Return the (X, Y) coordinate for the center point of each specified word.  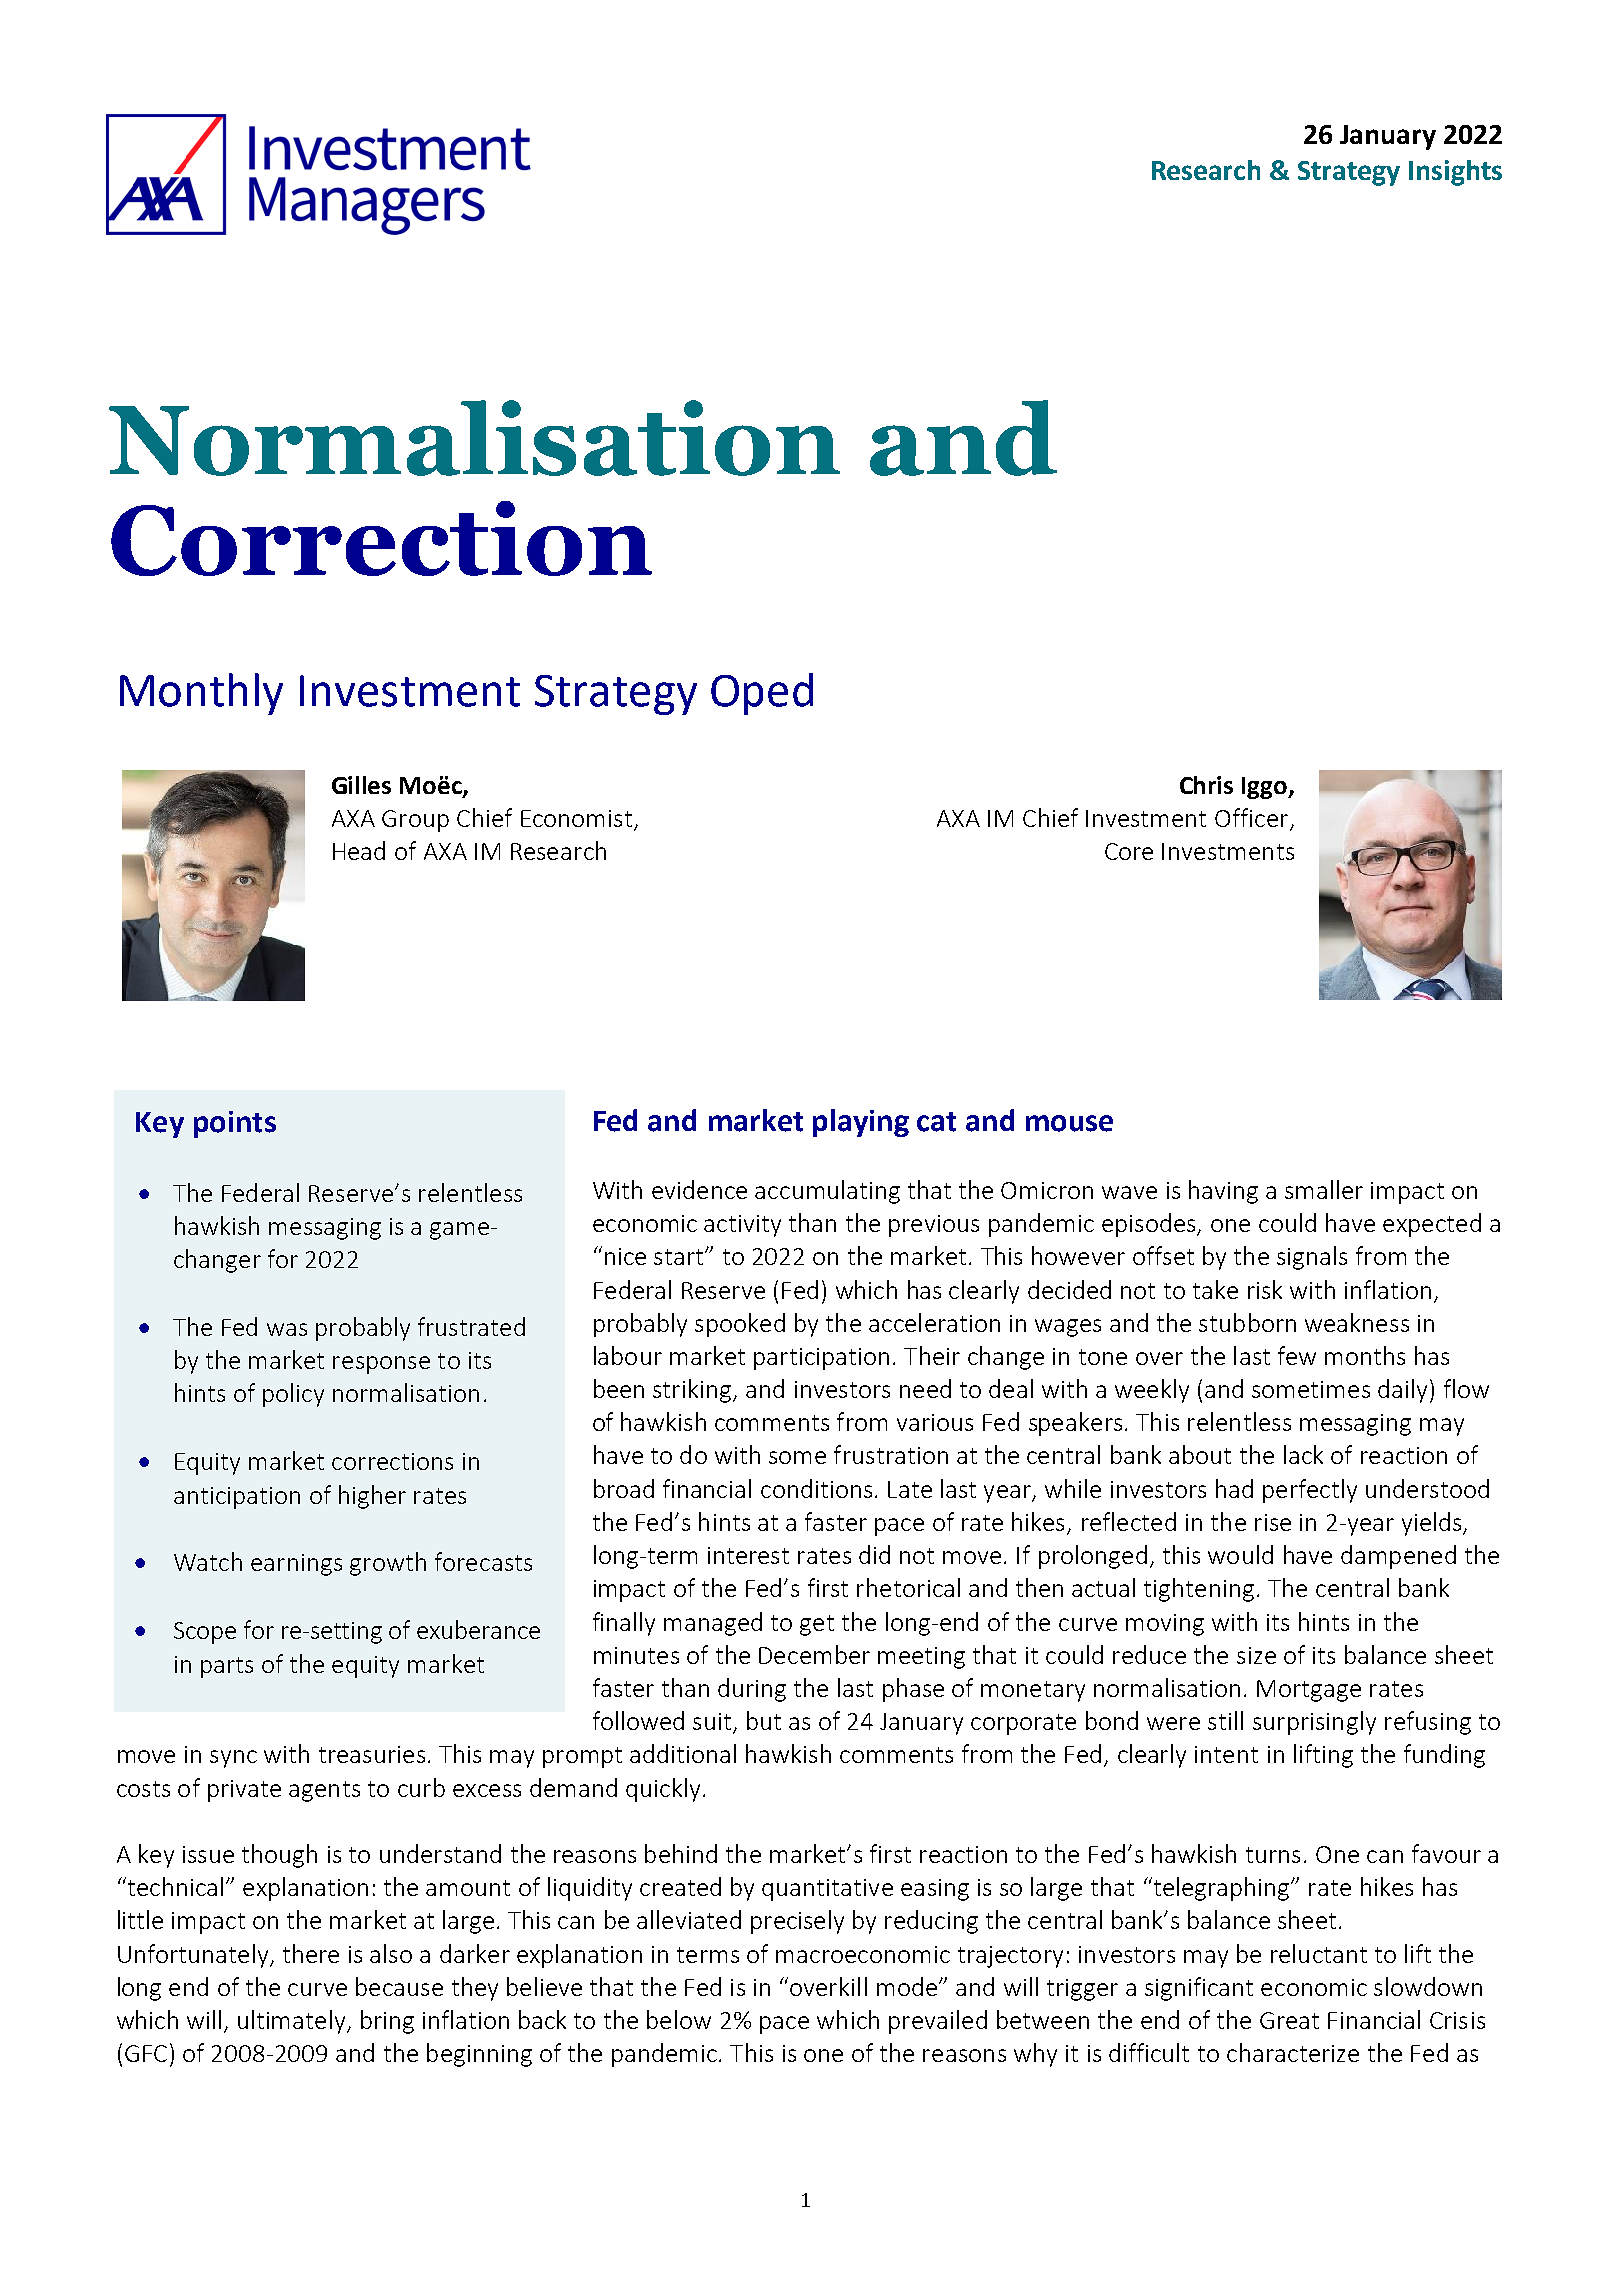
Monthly (201, 694)
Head (359, 850)
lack (1303, 1454)
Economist (576, 818)
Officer (1253, 819)
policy (293, 1395)
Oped (762, 694)
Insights (1455, 173)
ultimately (293, 2022)
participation (821, 1359)
